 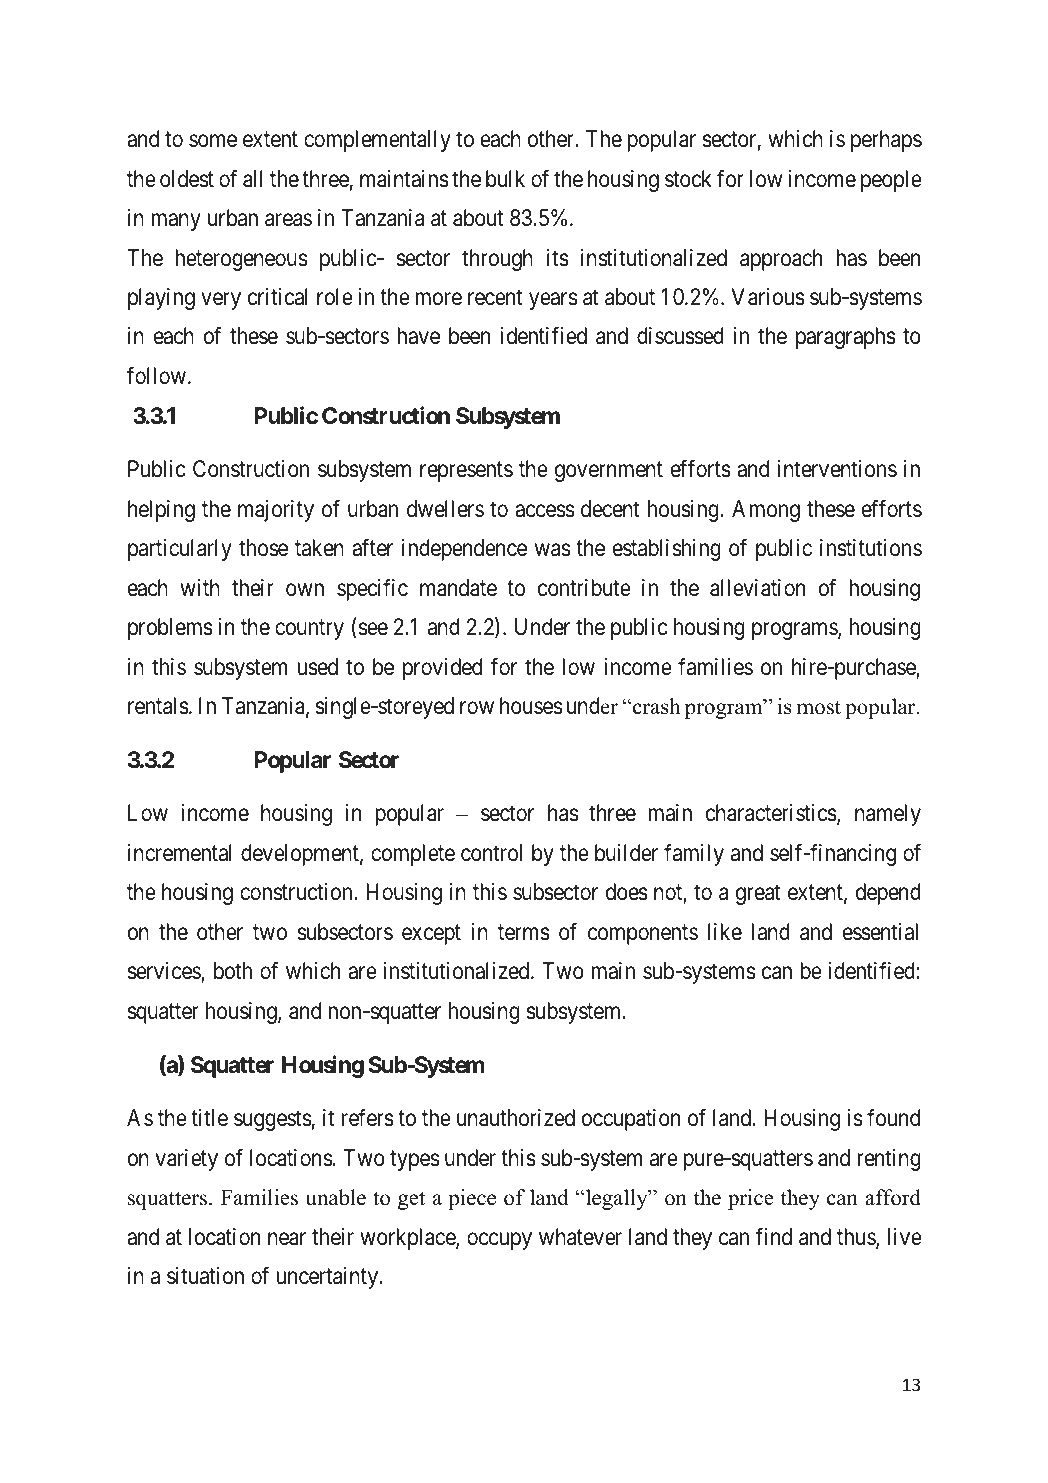 What do you see at coordinates (213, 141) in the screenshot?
I see `some` at bounding box center [213, 141].
